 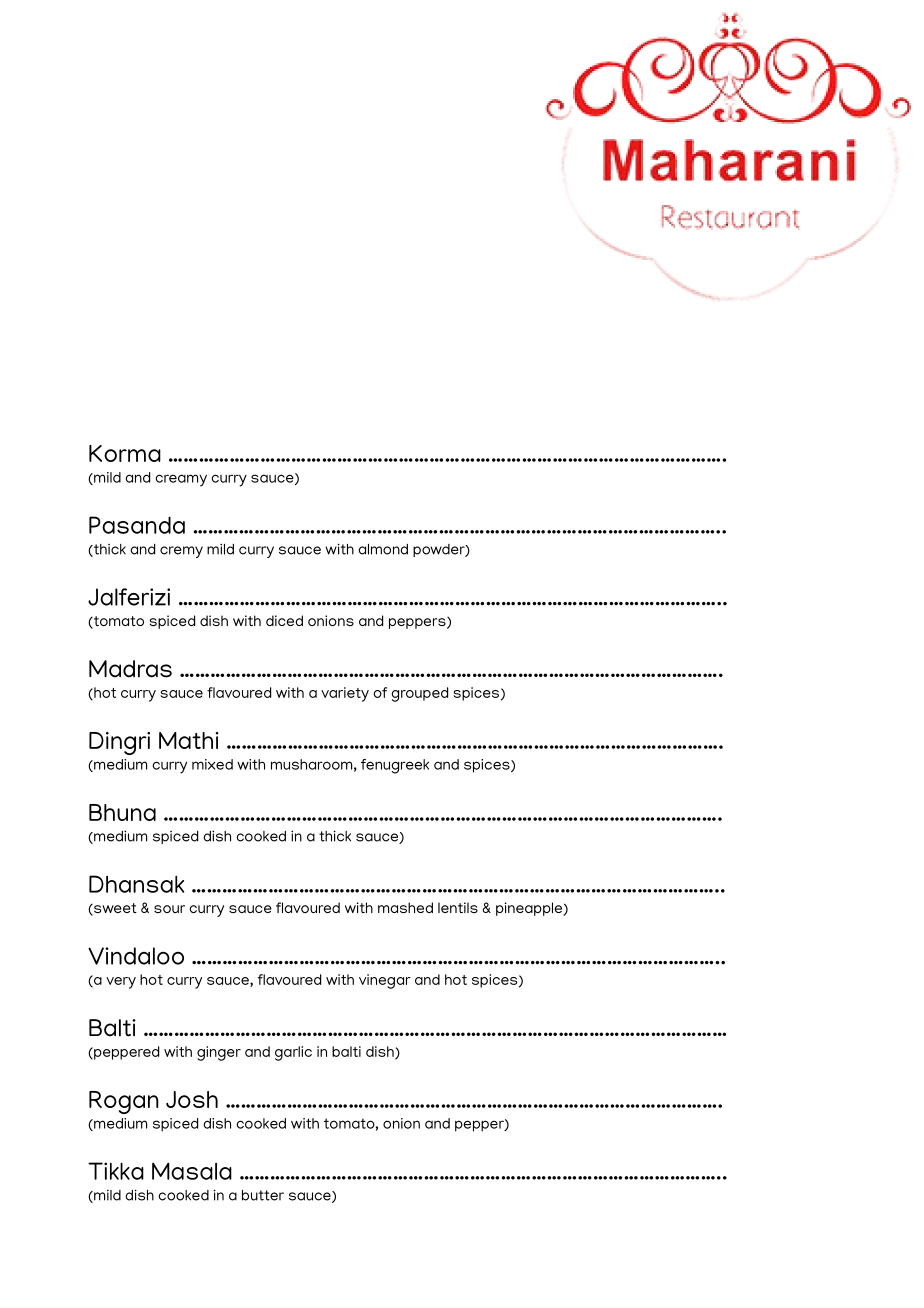 What do you see at coordinates (345, 694) in the screenshot?
I see `variety` at bounding box center [345, 694].
